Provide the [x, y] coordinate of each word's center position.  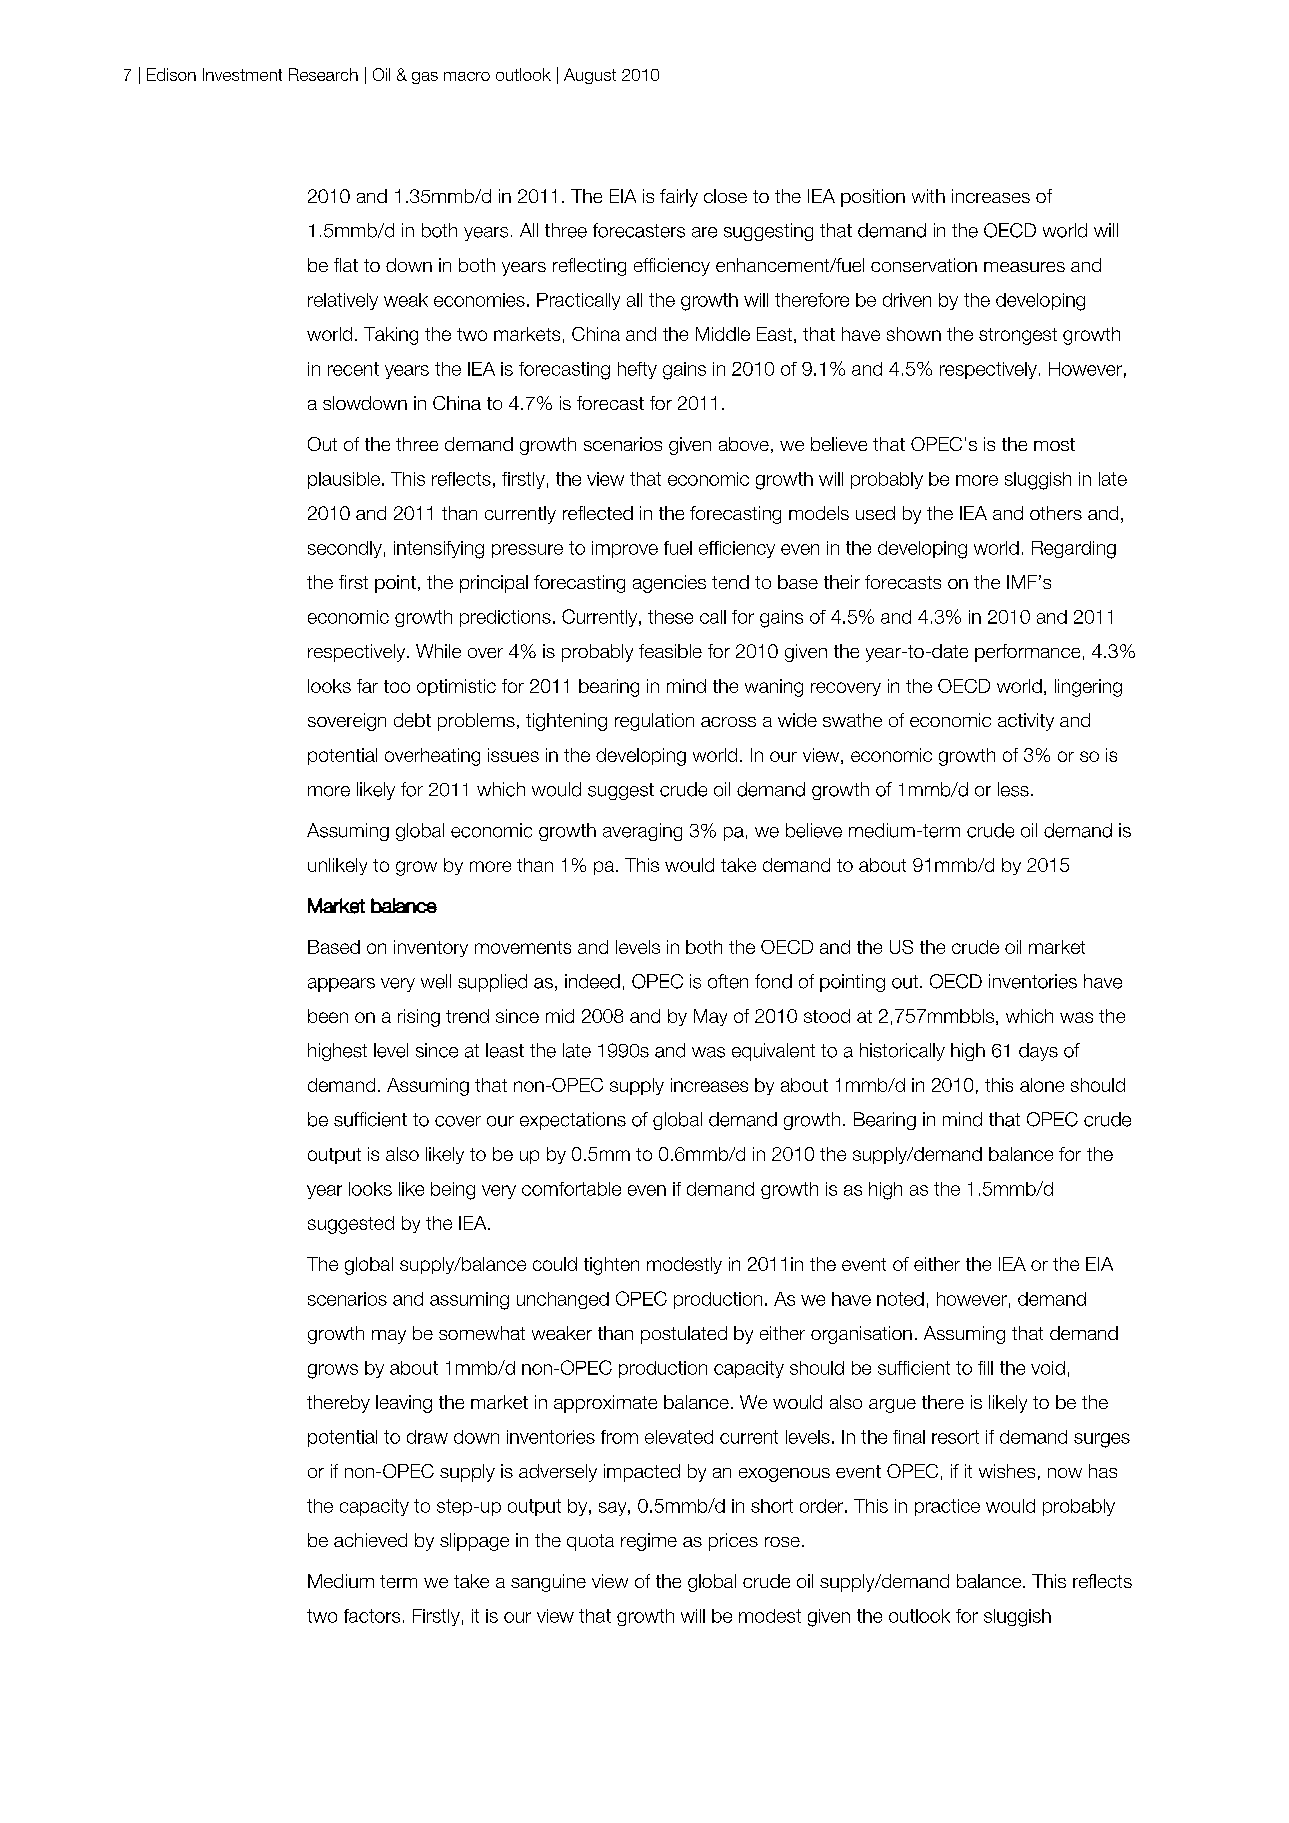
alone [1042, 1085]
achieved [370, 1540]
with [928, 196]
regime [649, 1542]
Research [323, 74]
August [590, 76]
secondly [345, 549]
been [328, 1016]
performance [1027, 653]
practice [947, 1507]
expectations [573, 1121]
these [670, 617]
